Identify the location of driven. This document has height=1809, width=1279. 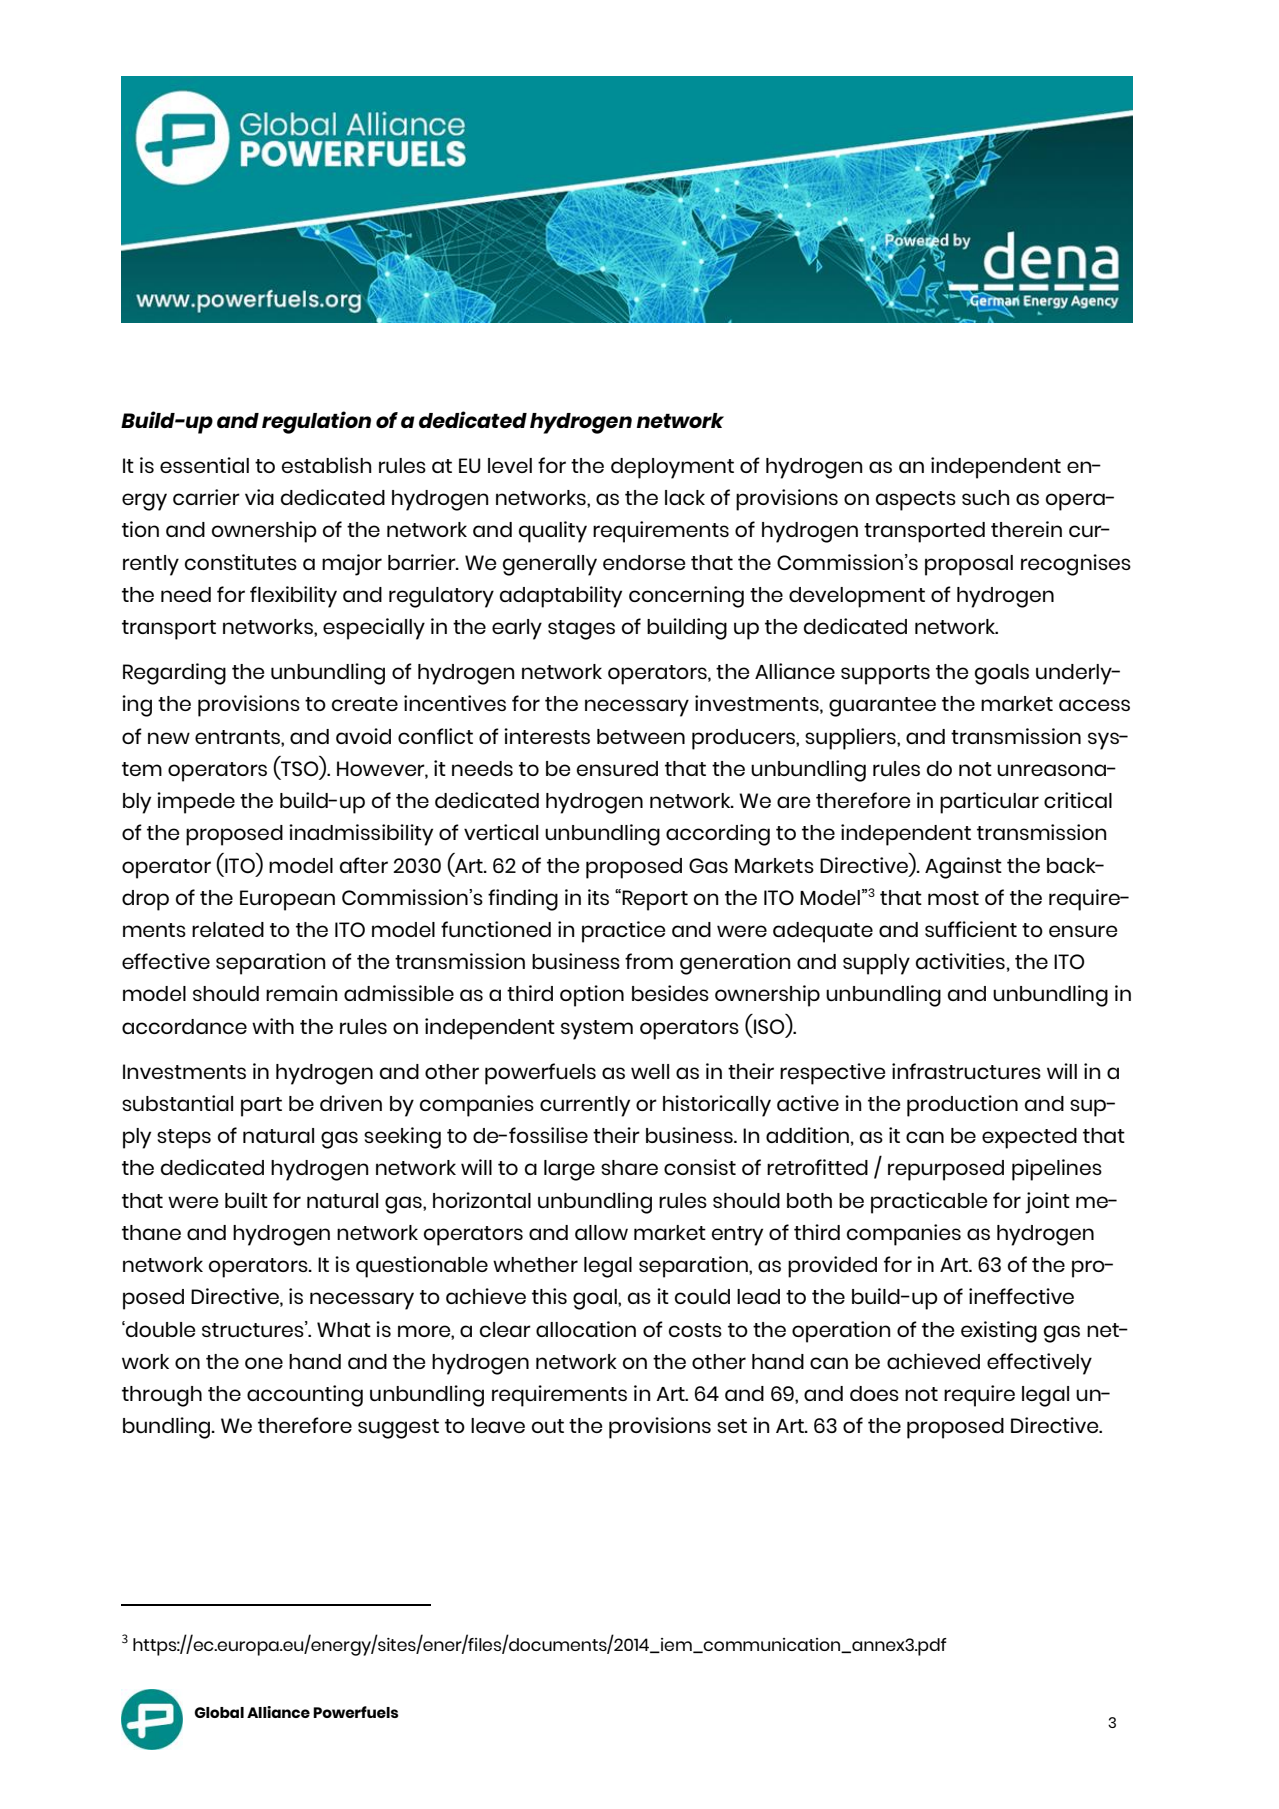
(351, 1103).
